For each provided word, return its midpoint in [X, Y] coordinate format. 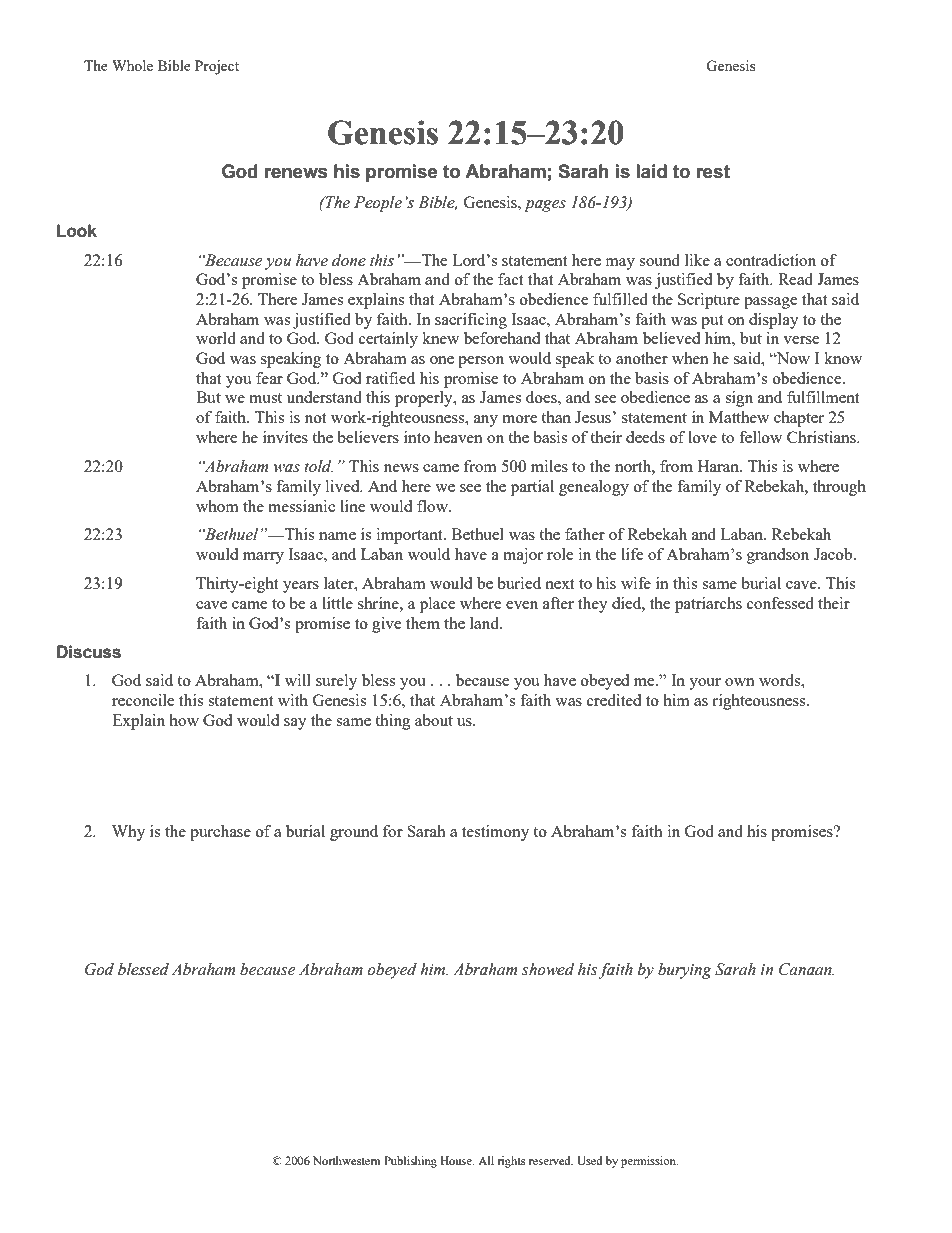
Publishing [410, 1162]
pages [545, 206]
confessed [780, 603]
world [216, 338]
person [481, 362]
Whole [132, 65]
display [774, 321]
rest [713, 172]
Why [128, 833]
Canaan [806, 969]
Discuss [89, 652]
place [437, 605]
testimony [495, 833]
